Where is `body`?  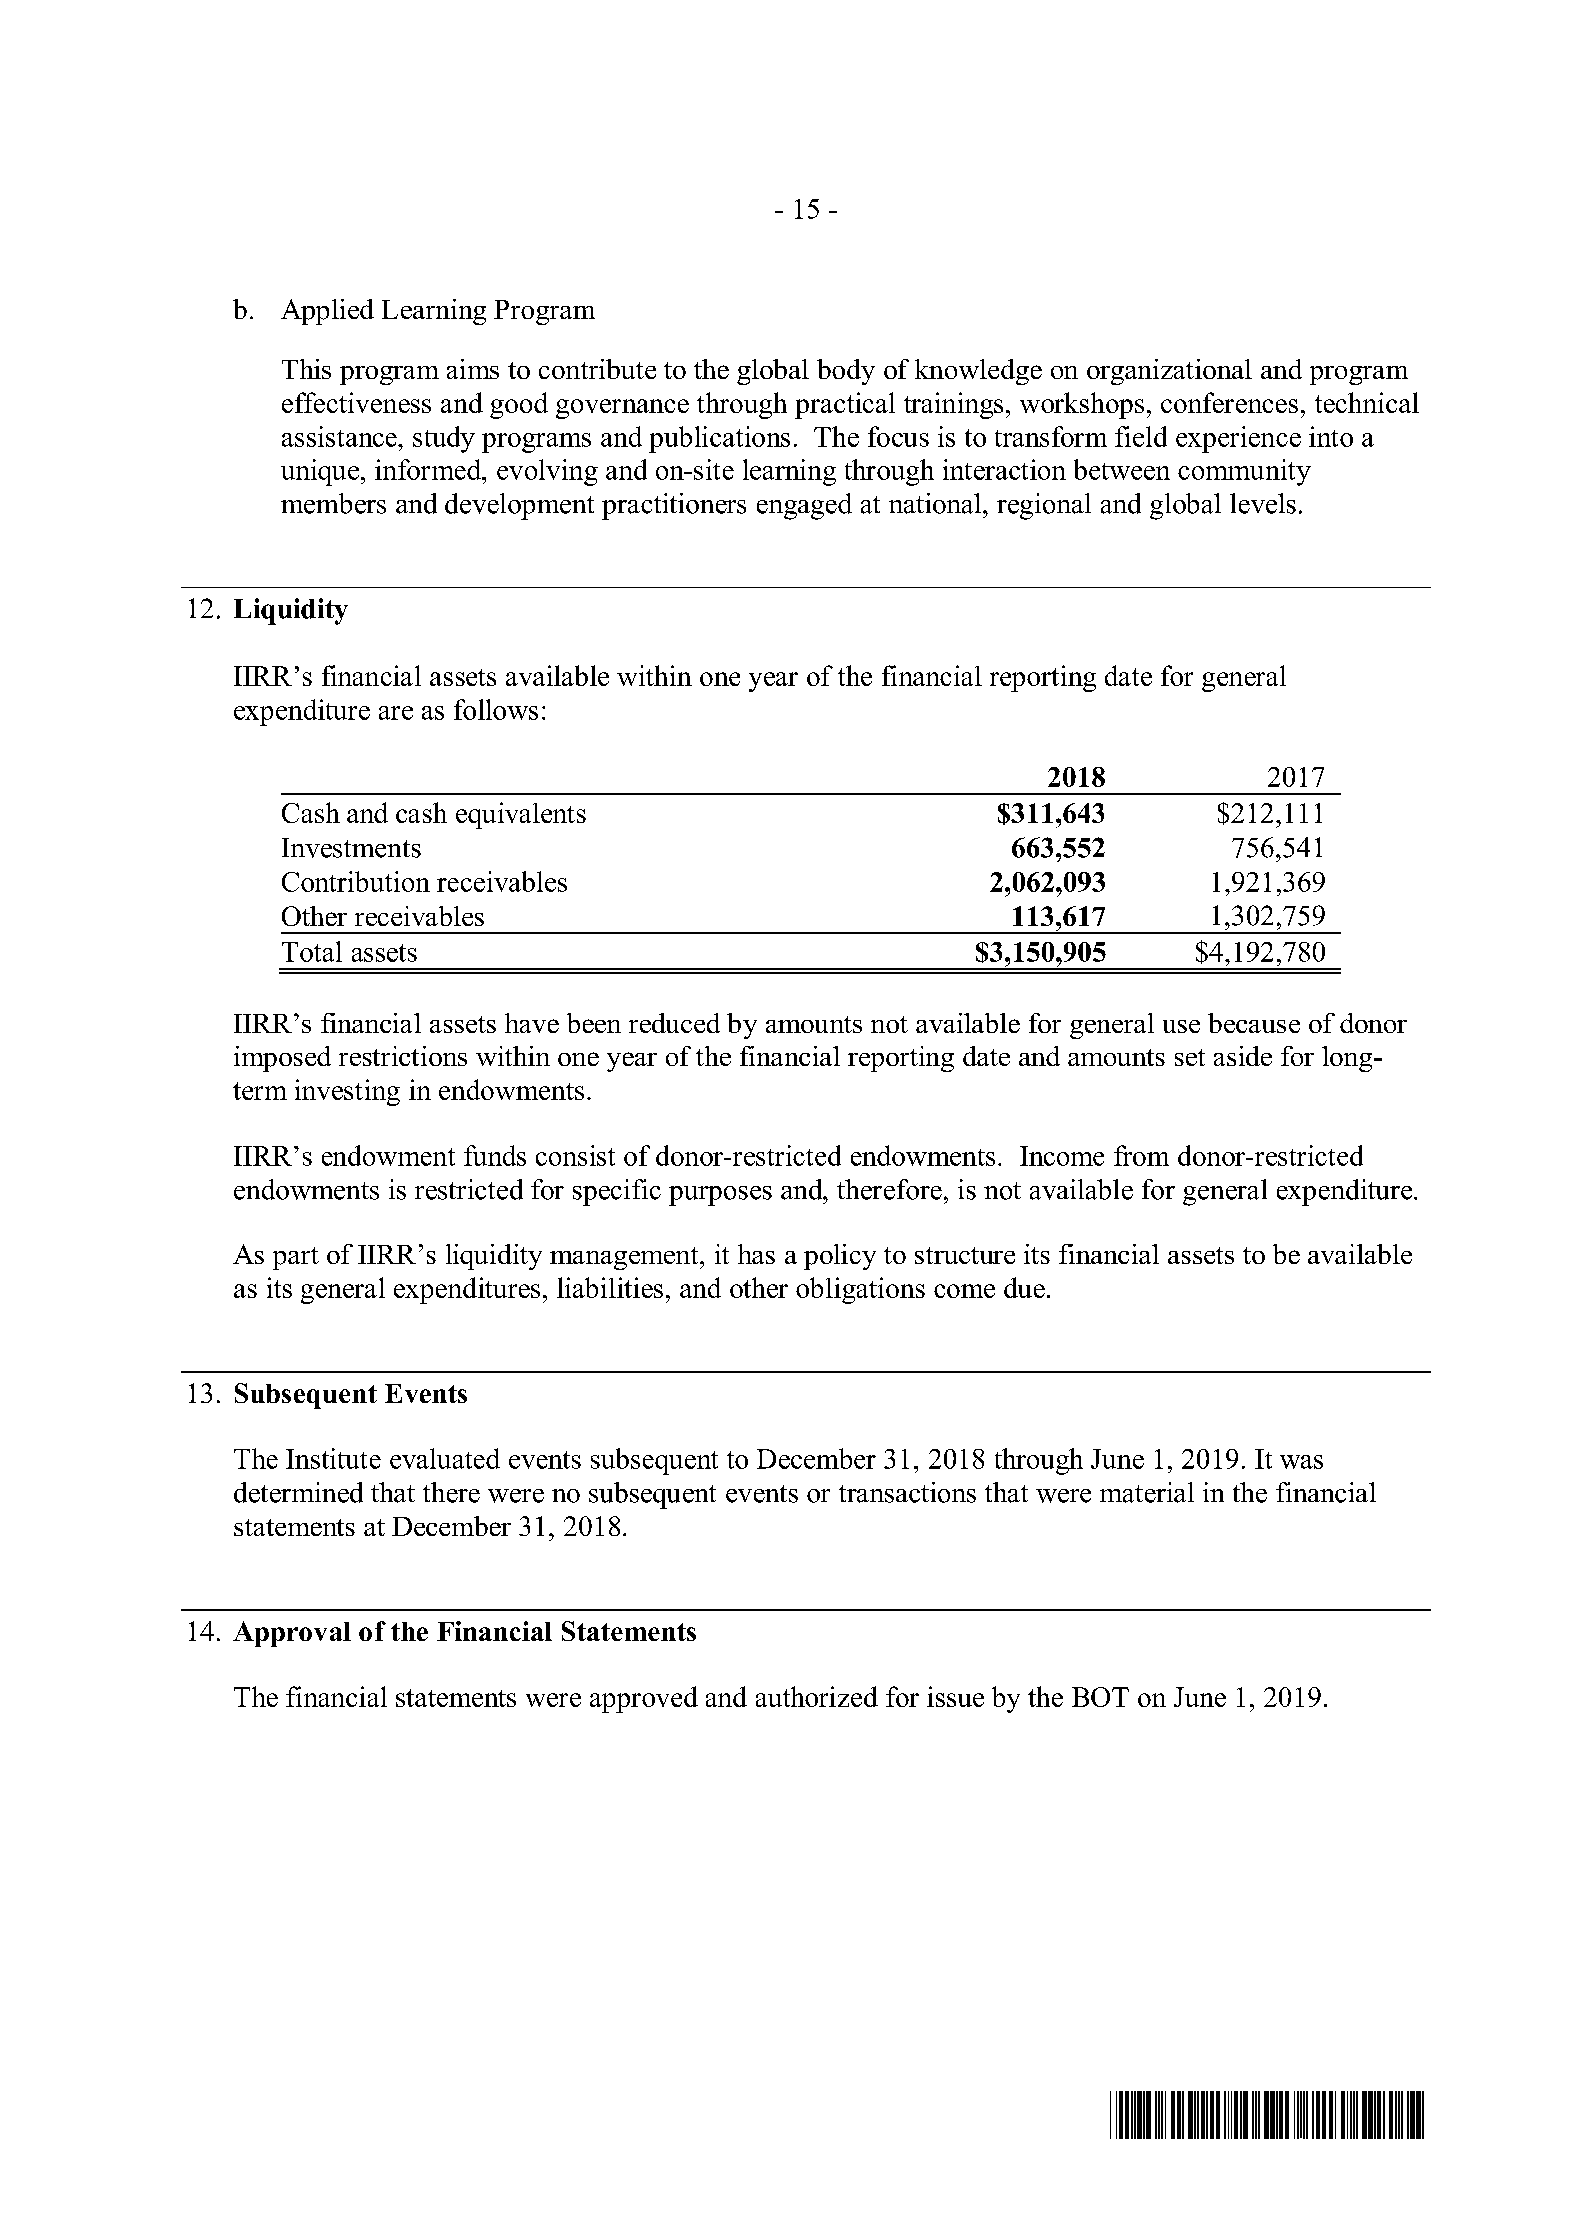 body is located at coordinates (846, 372).
